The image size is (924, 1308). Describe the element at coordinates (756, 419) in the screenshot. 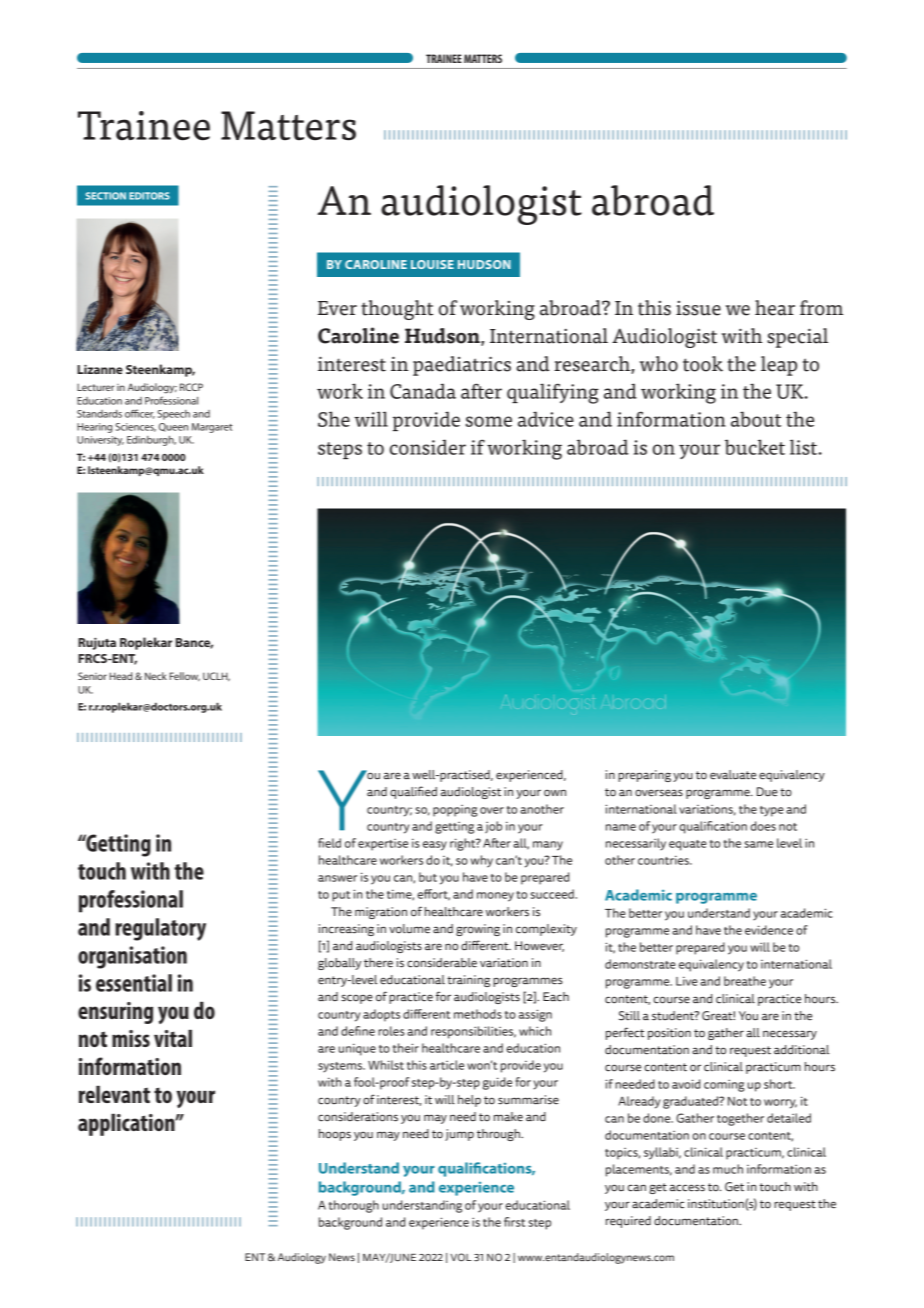

I see `about` at that location.
